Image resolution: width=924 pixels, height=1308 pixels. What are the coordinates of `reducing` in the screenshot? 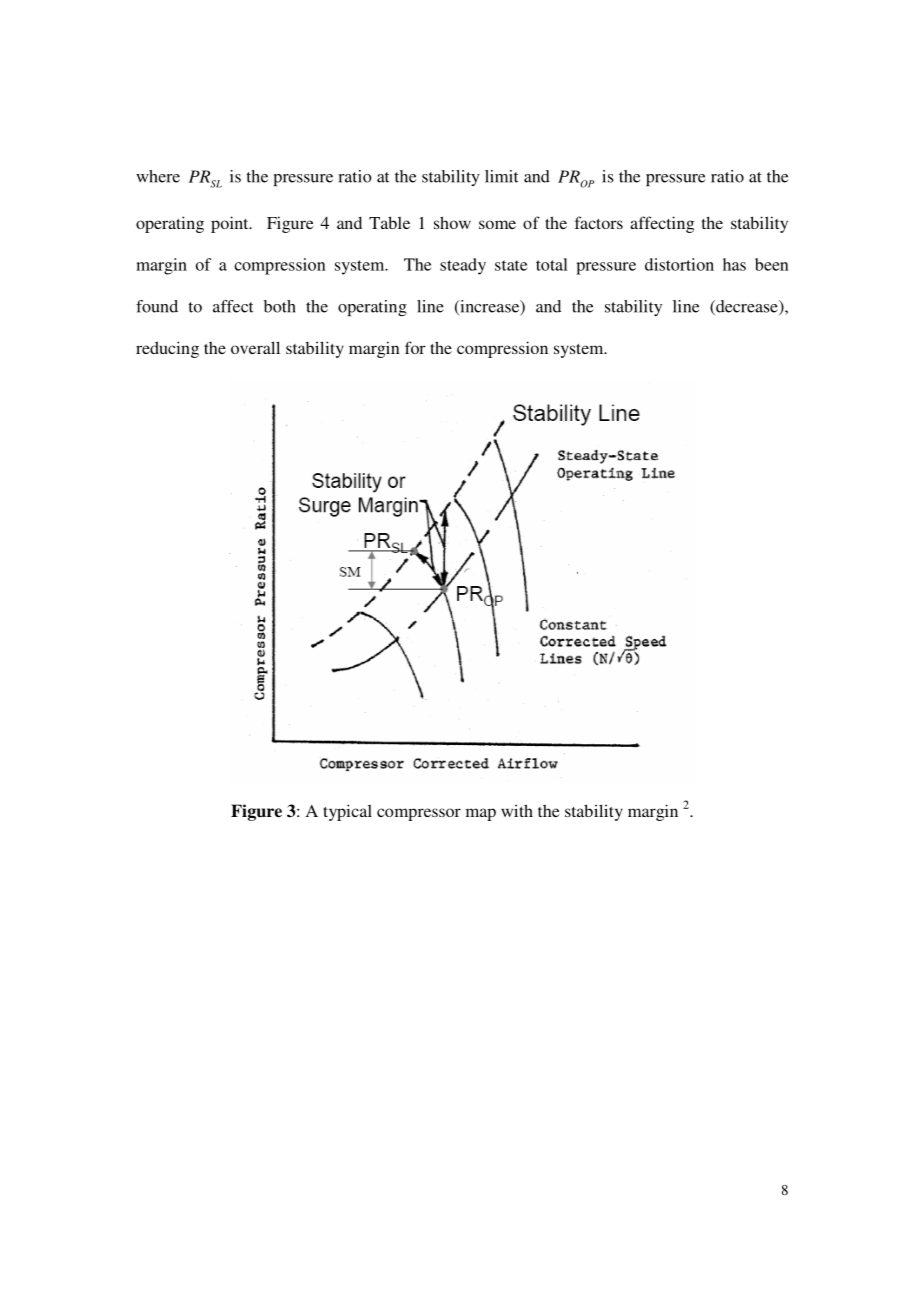 It's located at (167, 349).
